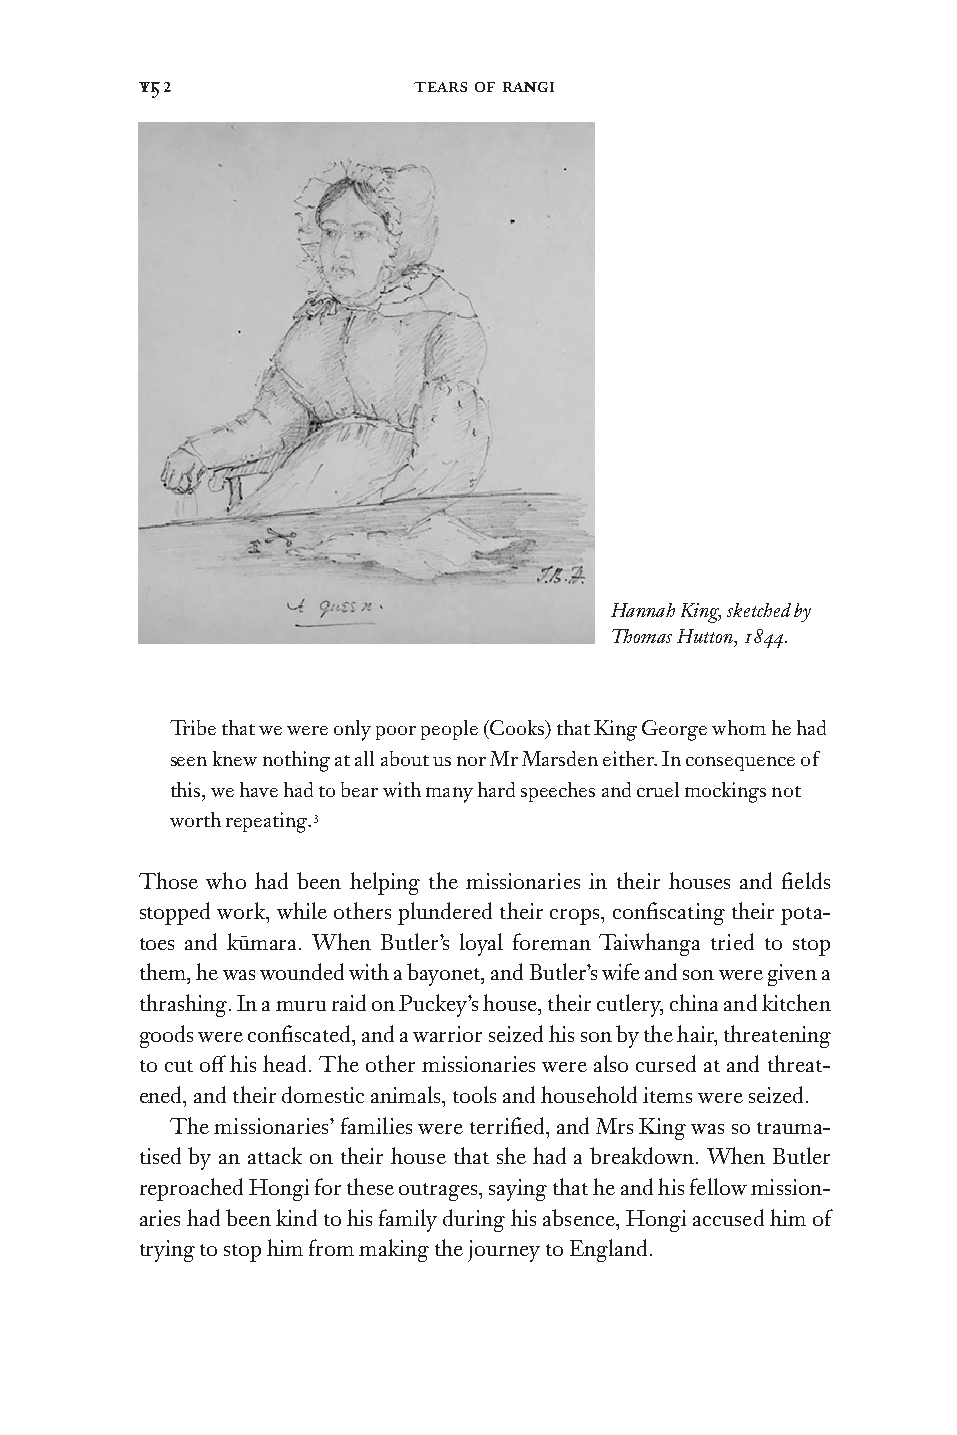  What do you see at coordinates (296, 1217) in the screenshot?
I see `kind` at bounding box center [296, 1217].
